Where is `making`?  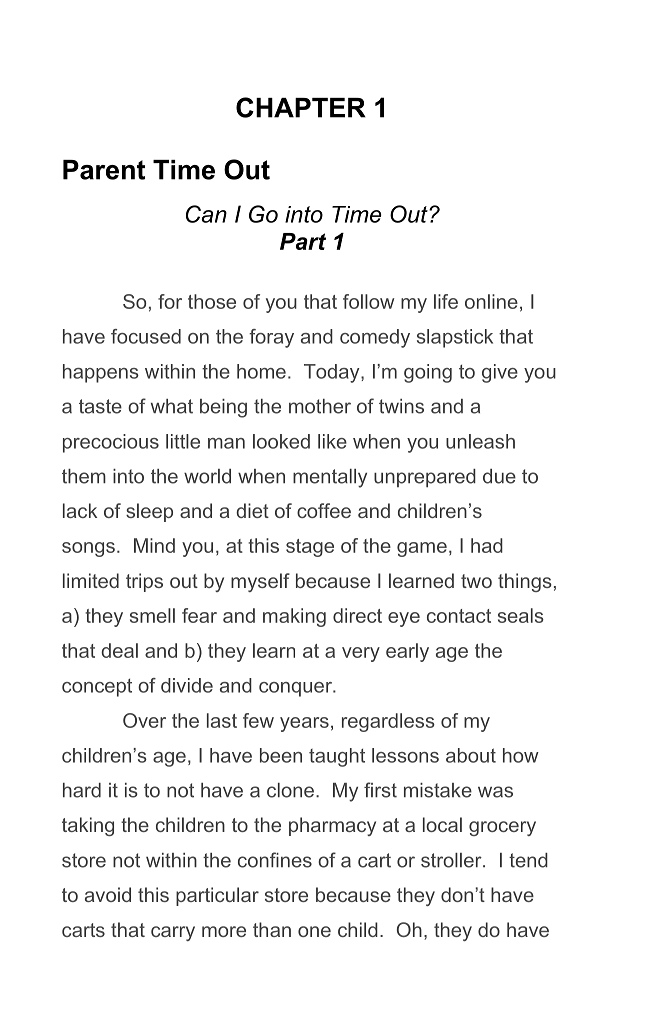 making is located at coordinates (294, 617).
